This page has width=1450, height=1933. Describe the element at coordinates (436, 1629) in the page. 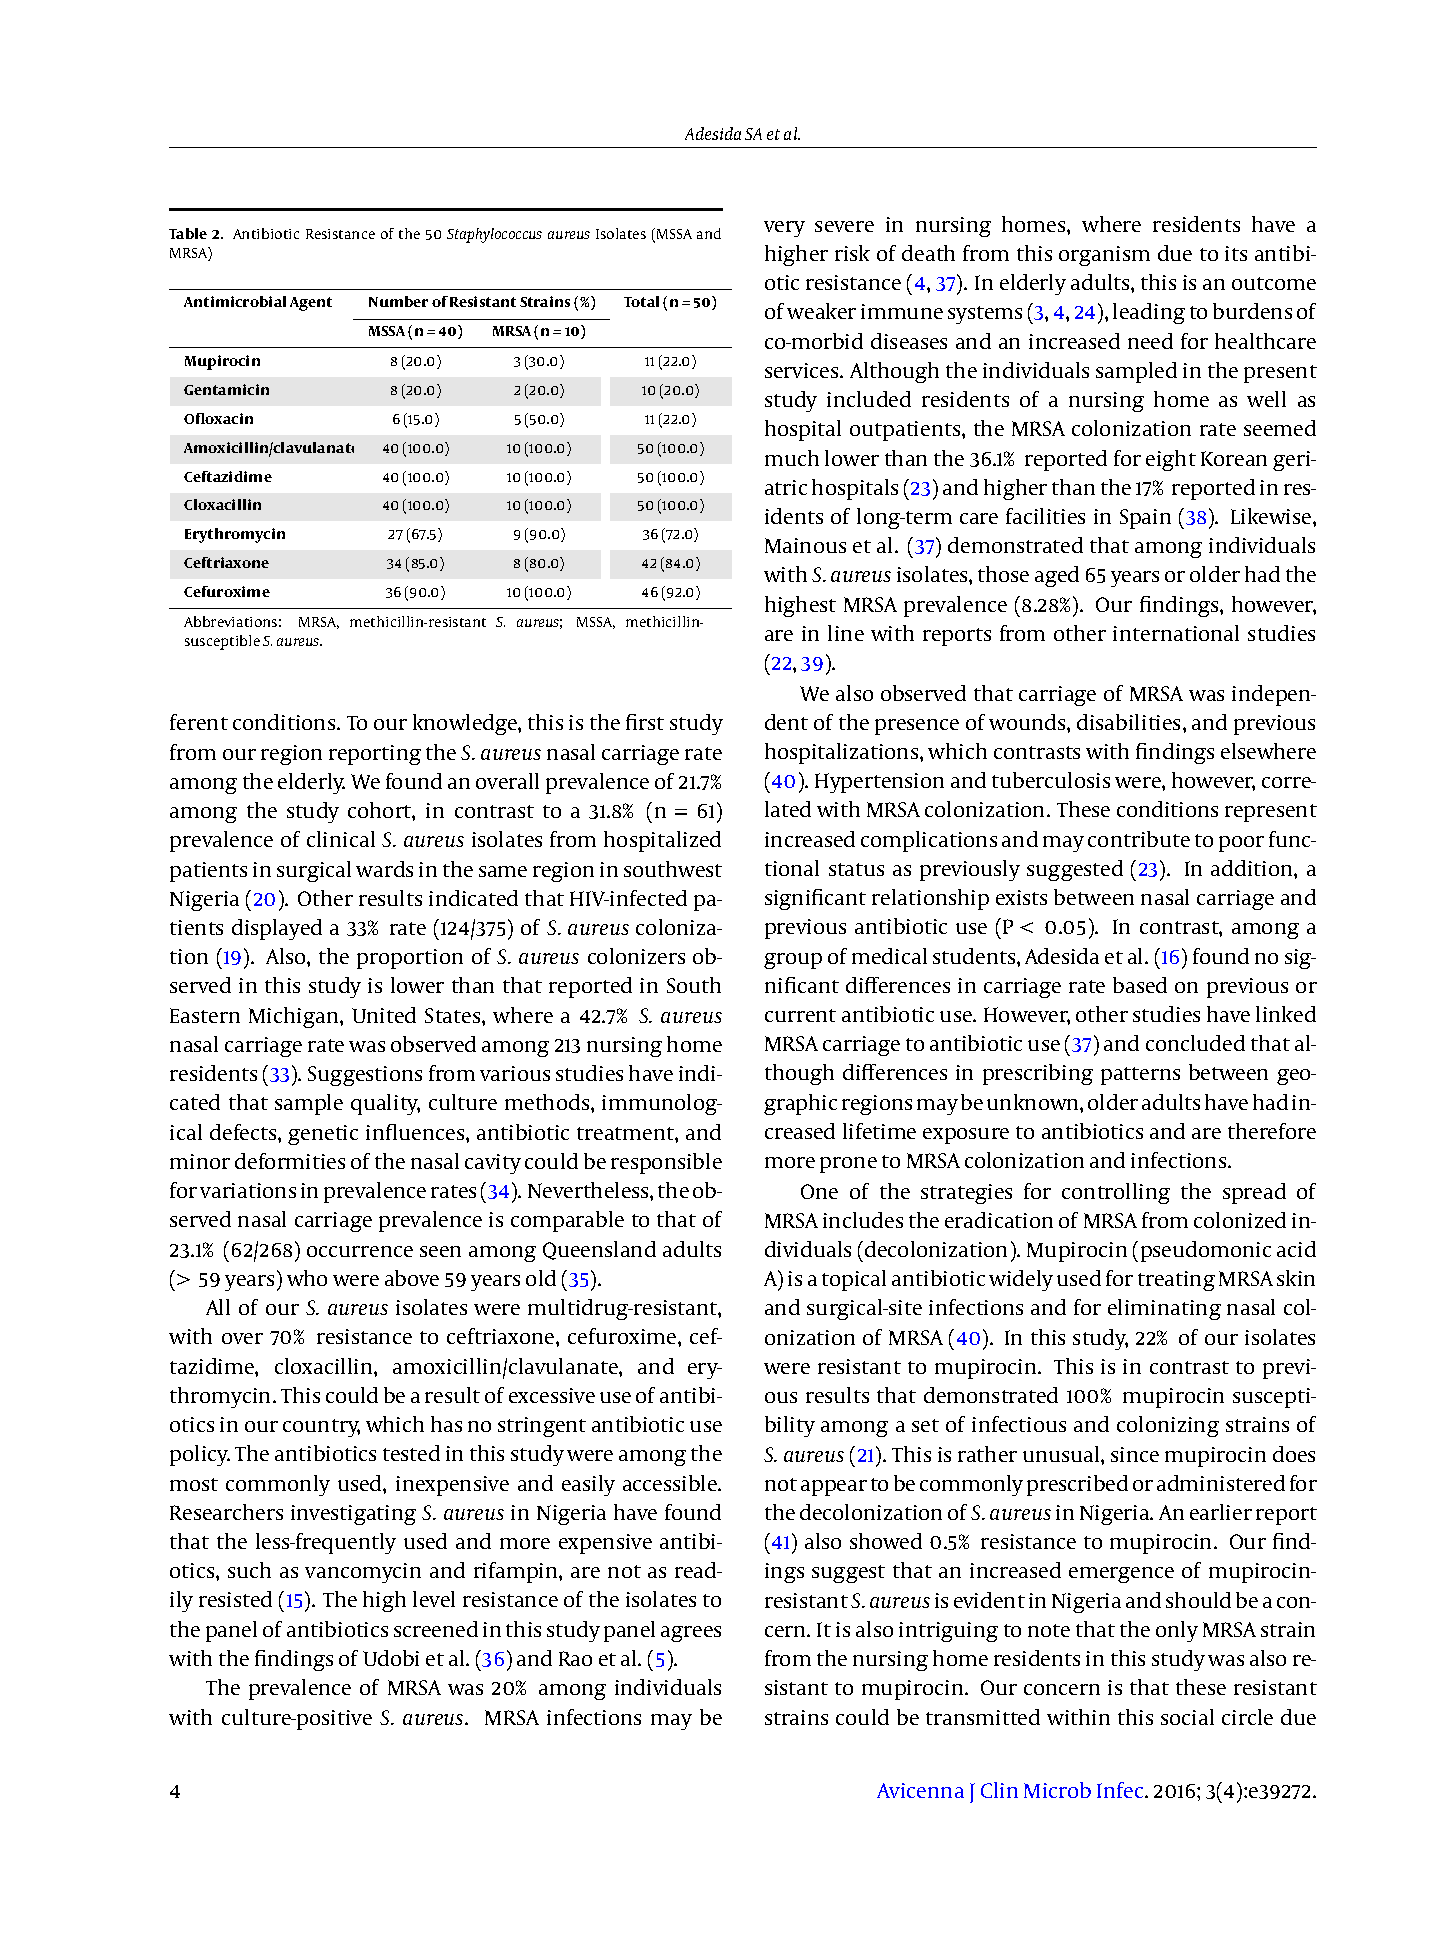

I see `screened` at that location.
